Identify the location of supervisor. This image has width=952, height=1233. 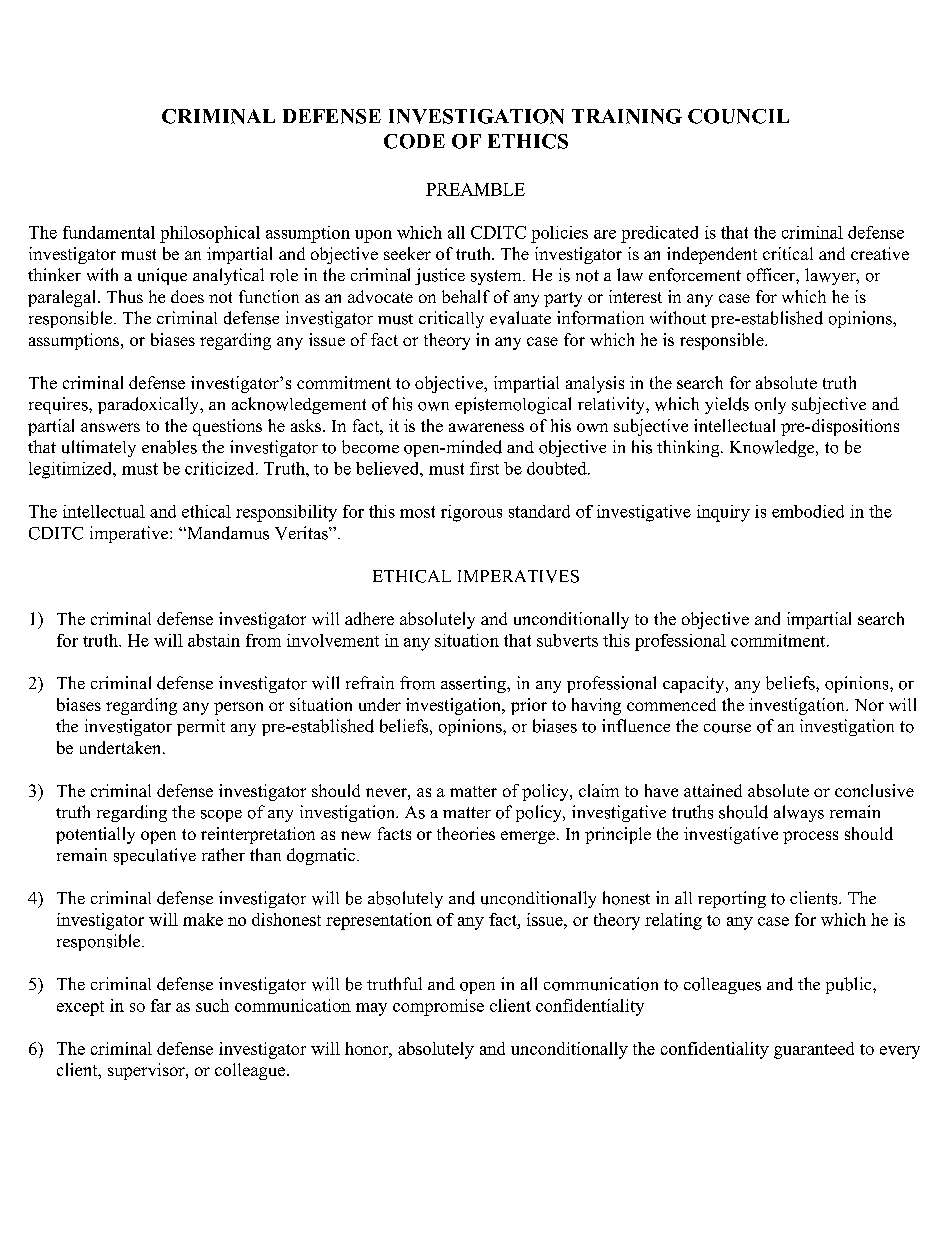
(147, 1071).
